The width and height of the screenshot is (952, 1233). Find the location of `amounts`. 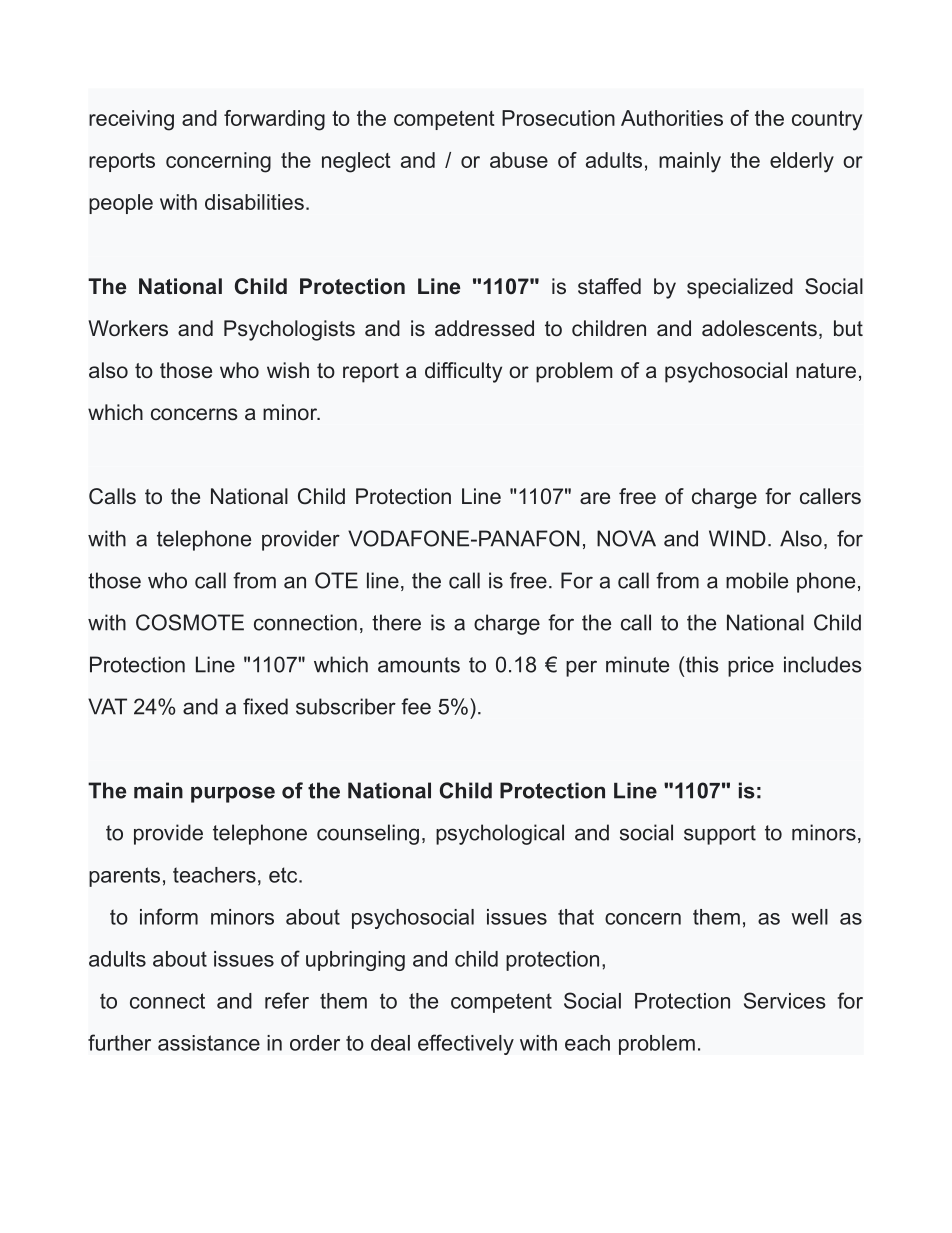

amounts is located at coordinates (419, 665).
